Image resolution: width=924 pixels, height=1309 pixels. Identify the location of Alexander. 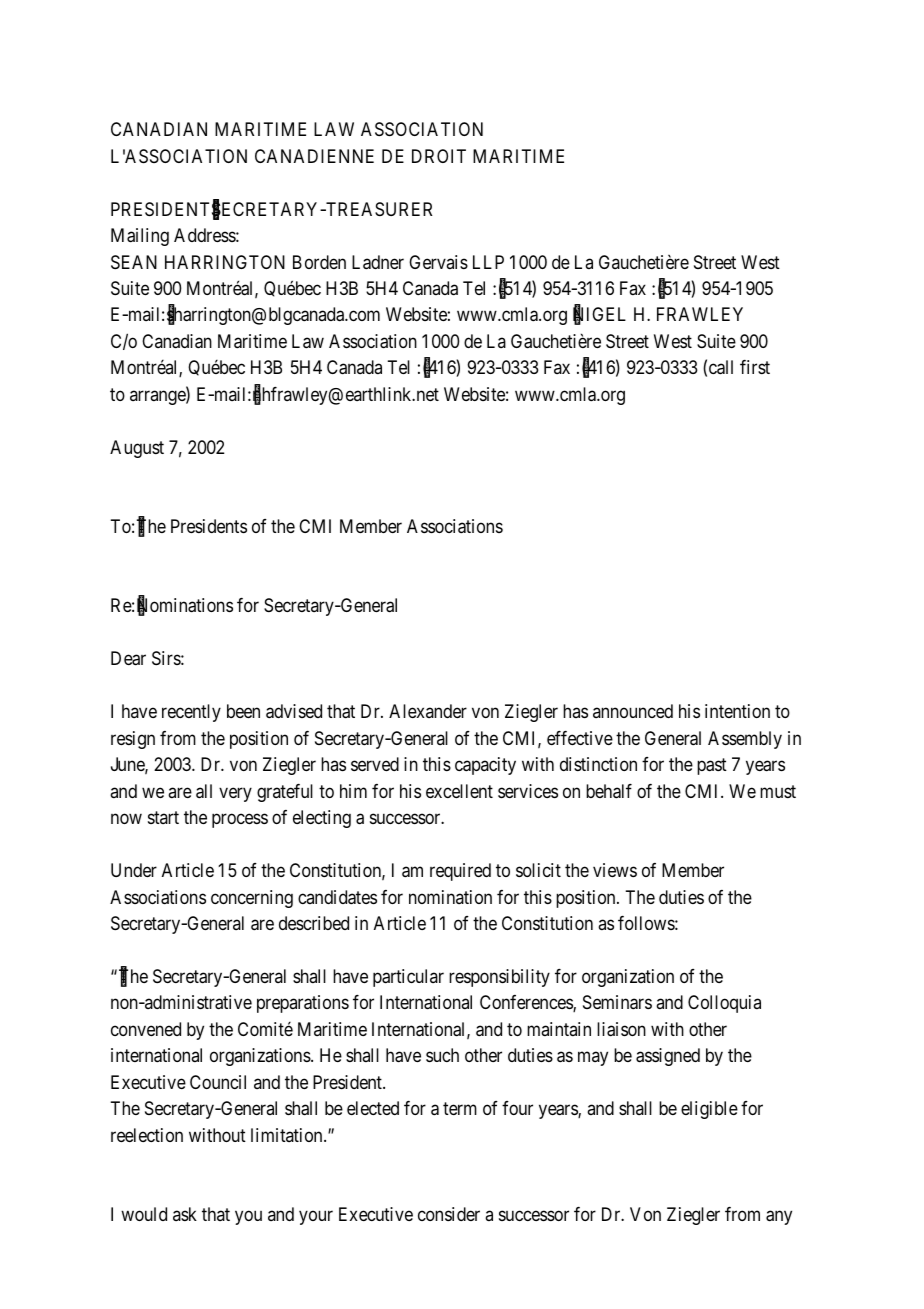
(428, 711).
